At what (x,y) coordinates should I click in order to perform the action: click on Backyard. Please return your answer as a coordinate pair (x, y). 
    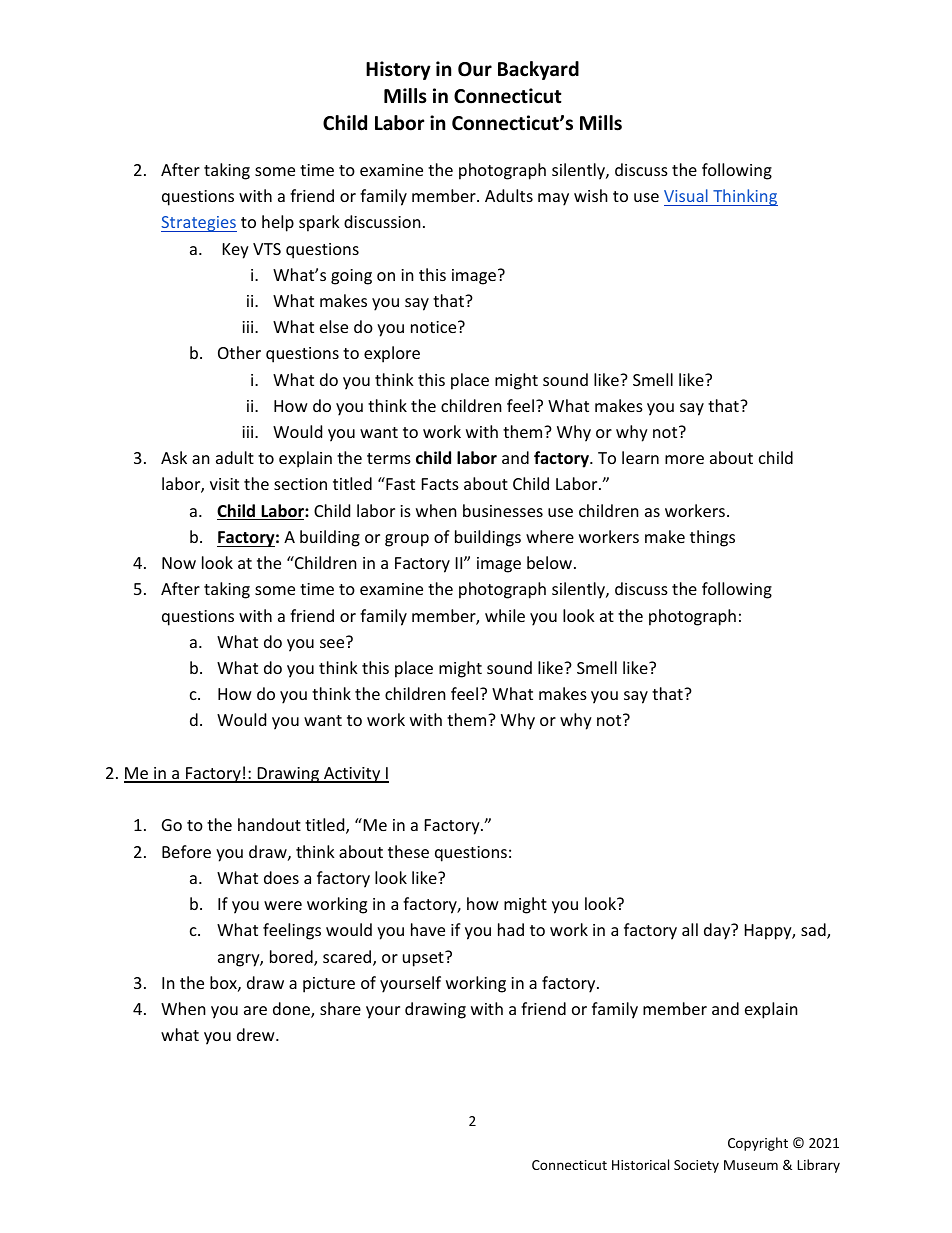
    Looking at the image, I should click on (538, 70).
